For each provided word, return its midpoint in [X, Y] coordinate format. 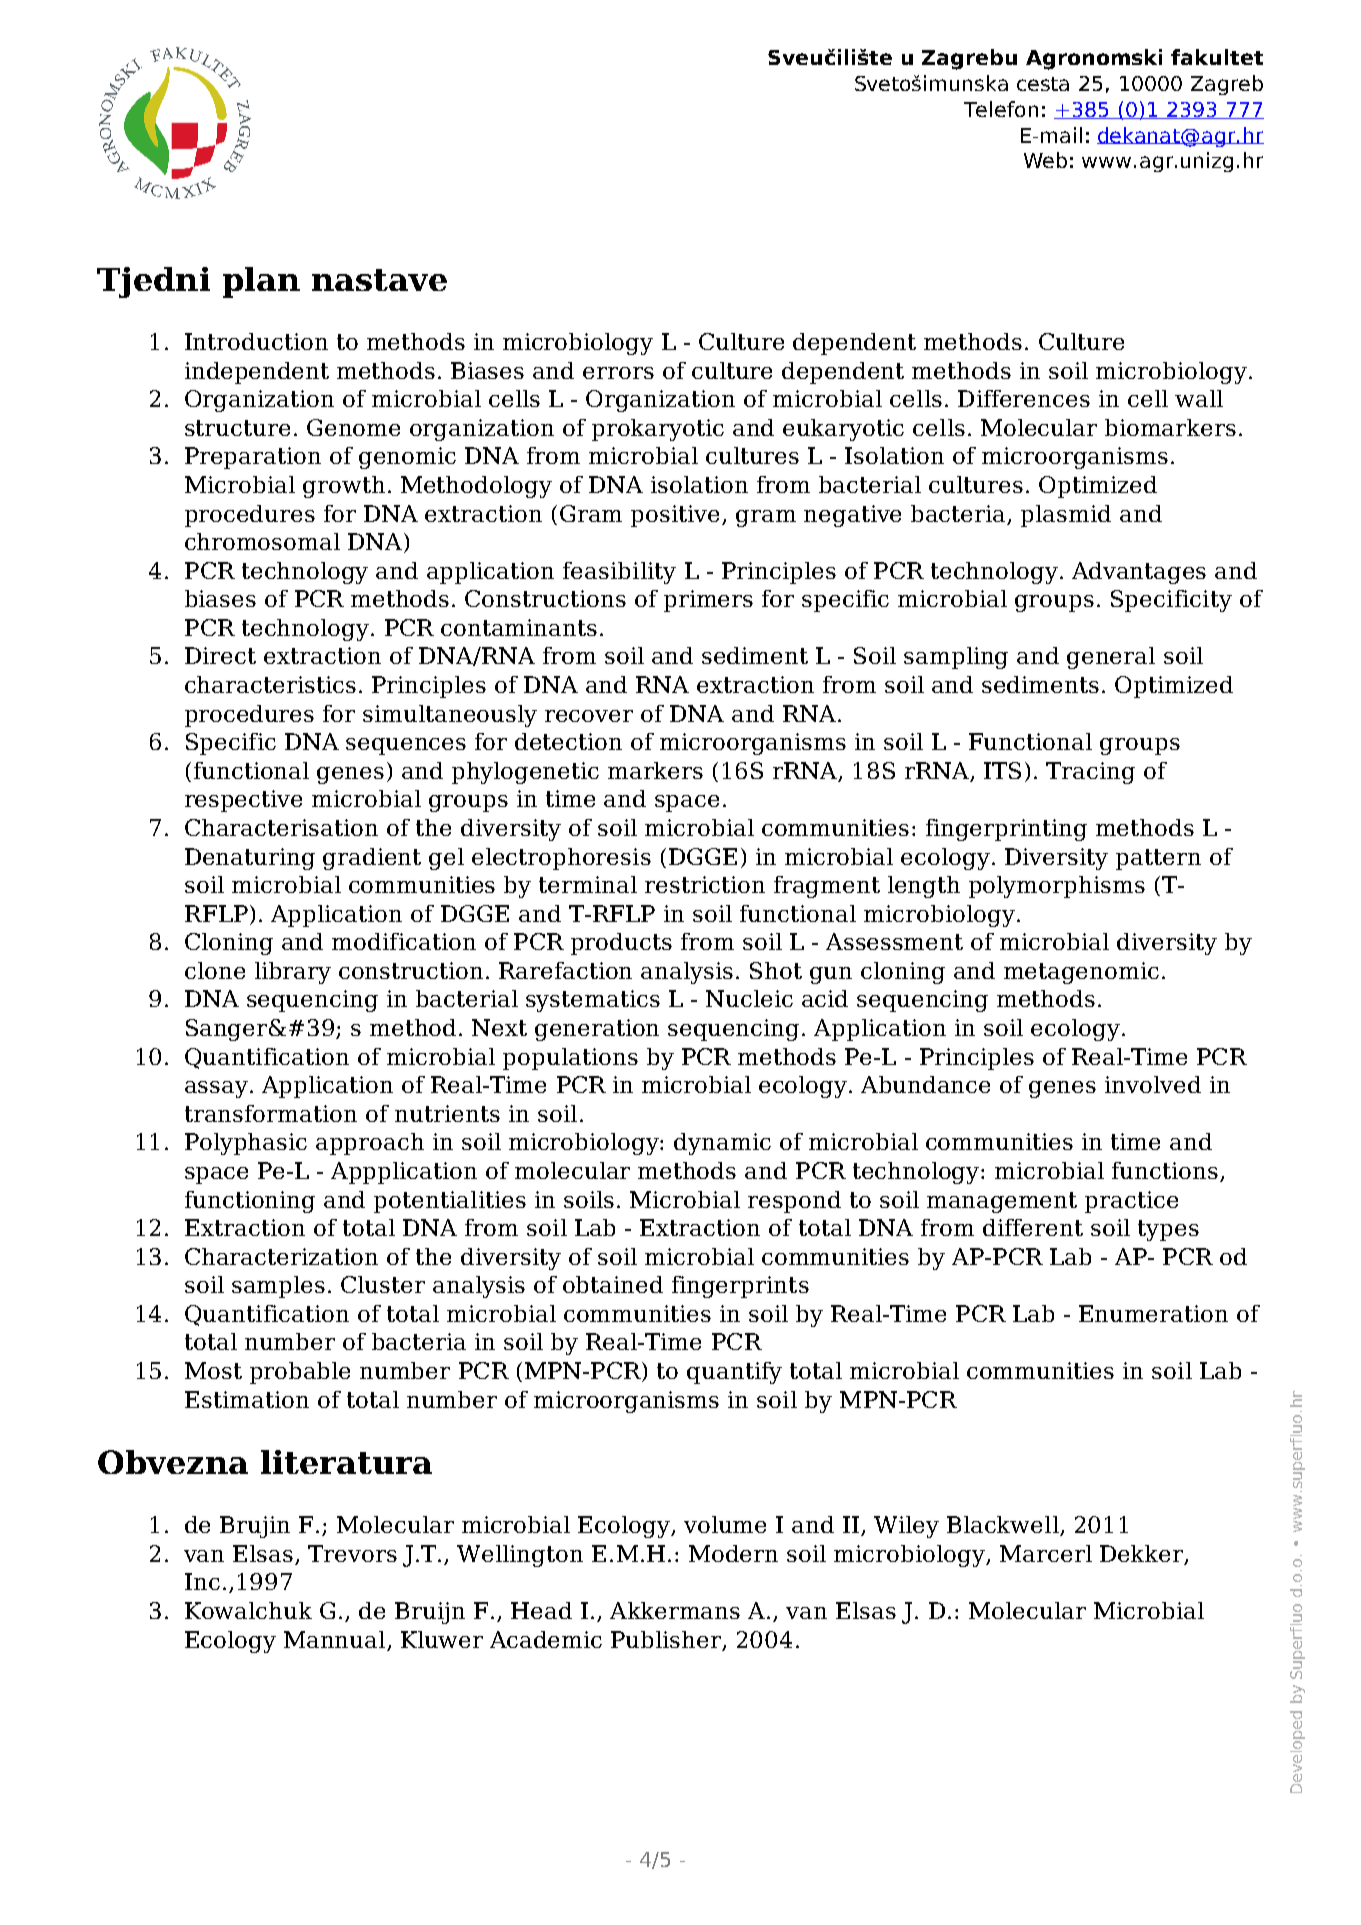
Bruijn [430, 1613]
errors [618, 373]
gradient [372, 859]
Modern [733, 1553]
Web [1045, 160]
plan [261, 282]
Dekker [1143, 1555]
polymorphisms [1057, 887]
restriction [705, 884]
